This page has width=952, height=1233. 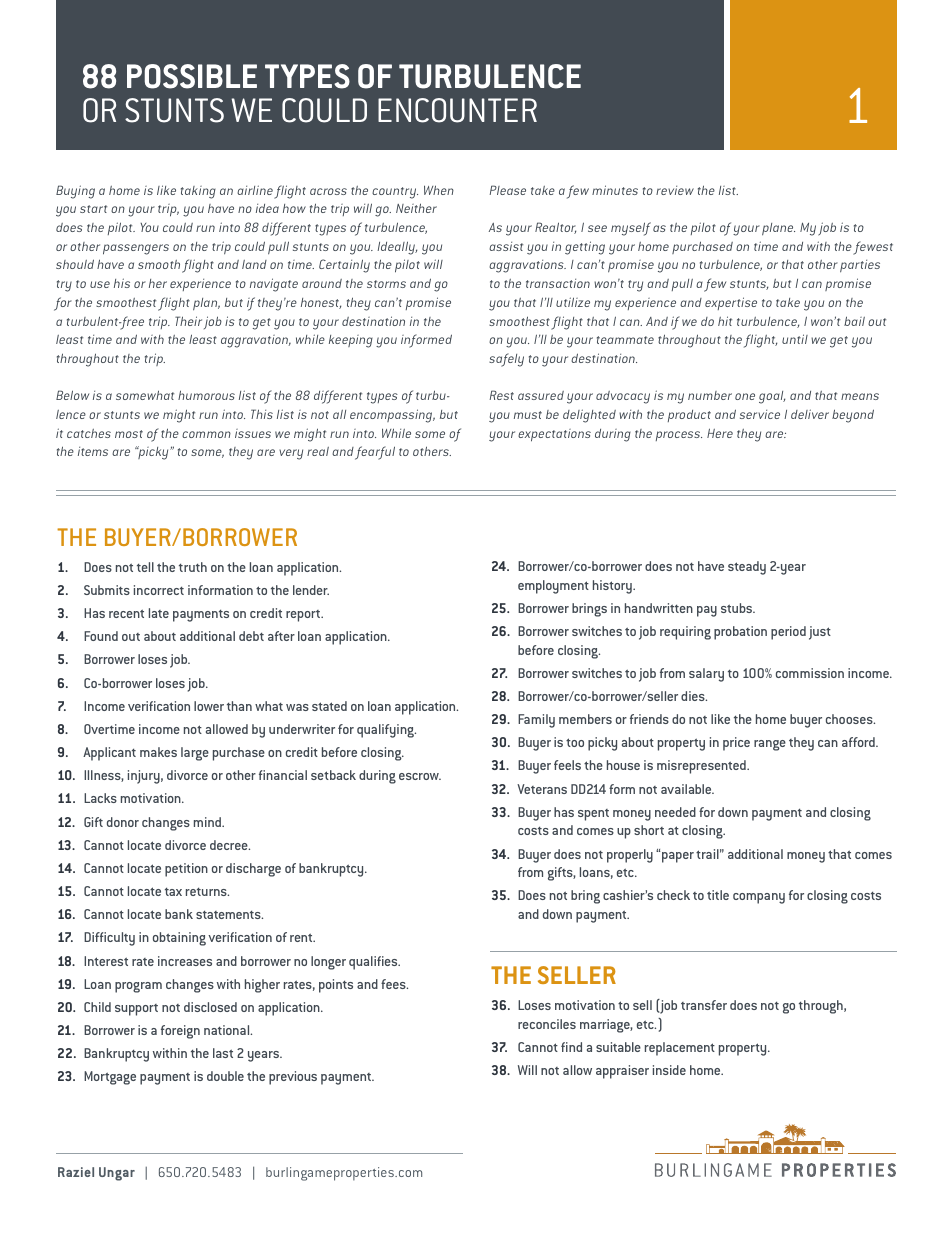 What do you see at coordinates (188, 321) in the page?
I see `Their` at bounding box center [188, 321].
